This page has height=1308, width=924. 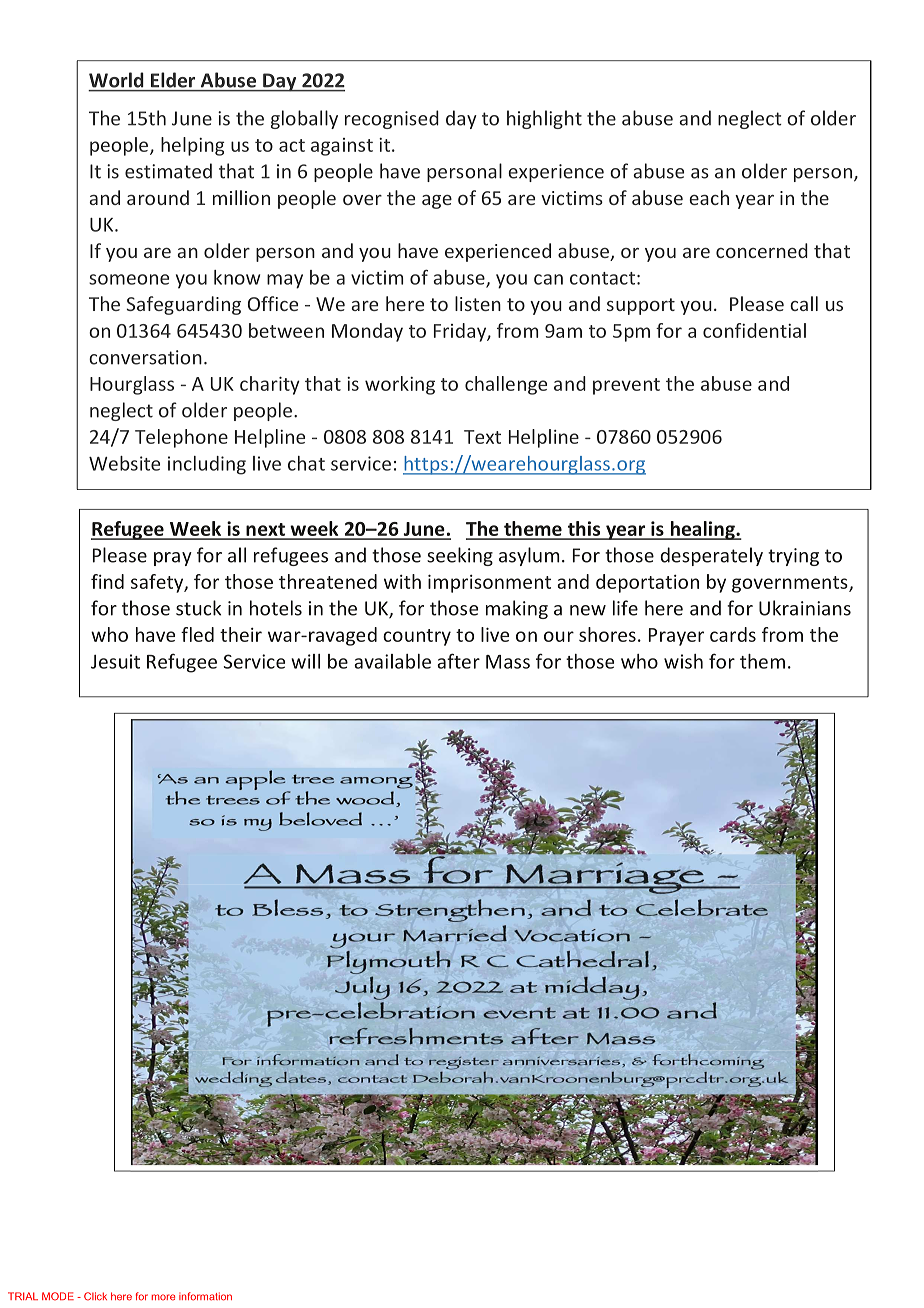 What do you see at coordinates (712, 556) in the page?
I see `desperately` at bounding box center [712, 556].
